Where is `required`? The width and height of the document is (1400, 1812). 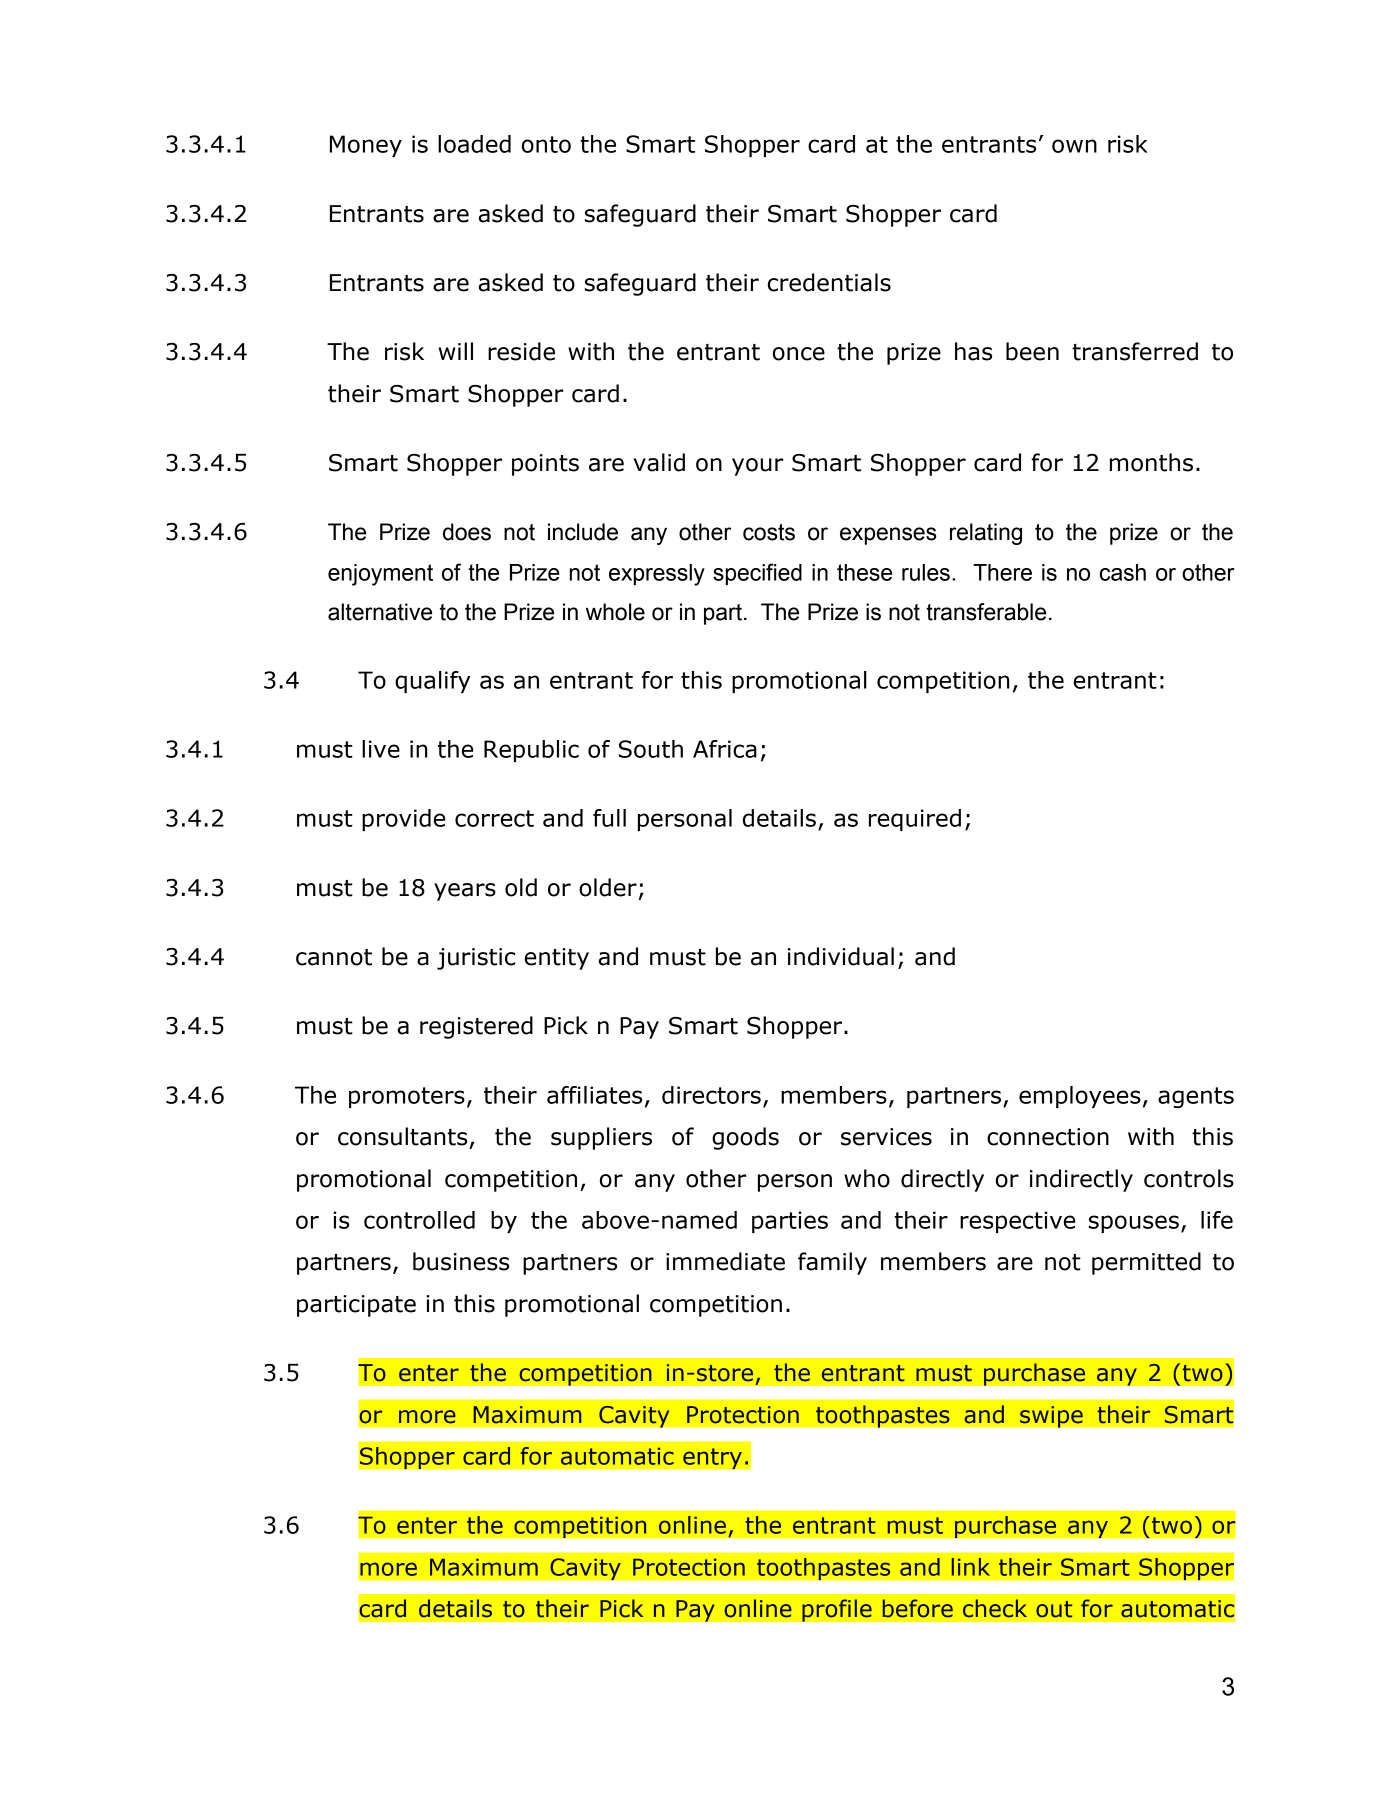 required is located at coordinates (915, 820).
